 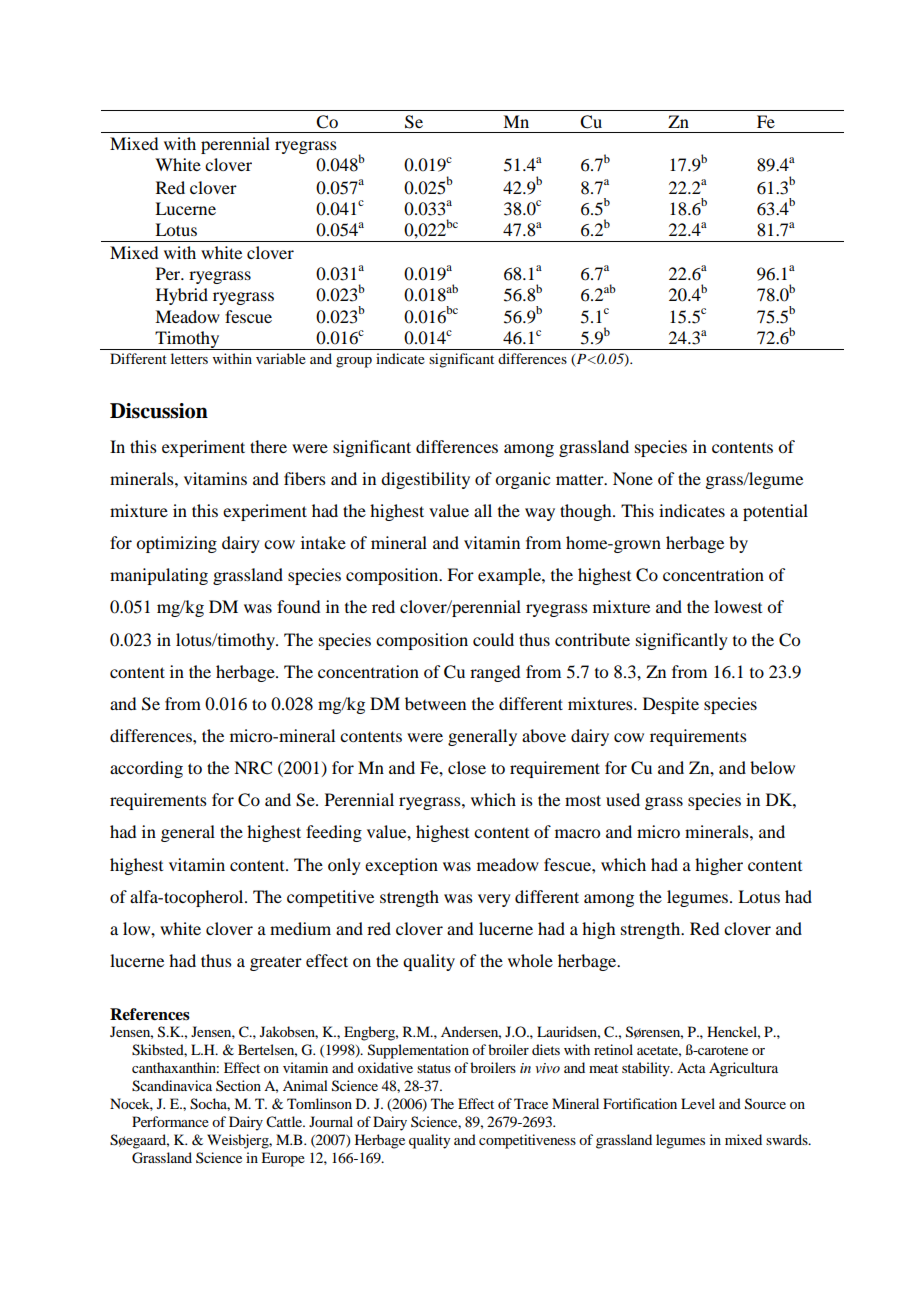 I want to click on group, so click(x=354, y=362).
